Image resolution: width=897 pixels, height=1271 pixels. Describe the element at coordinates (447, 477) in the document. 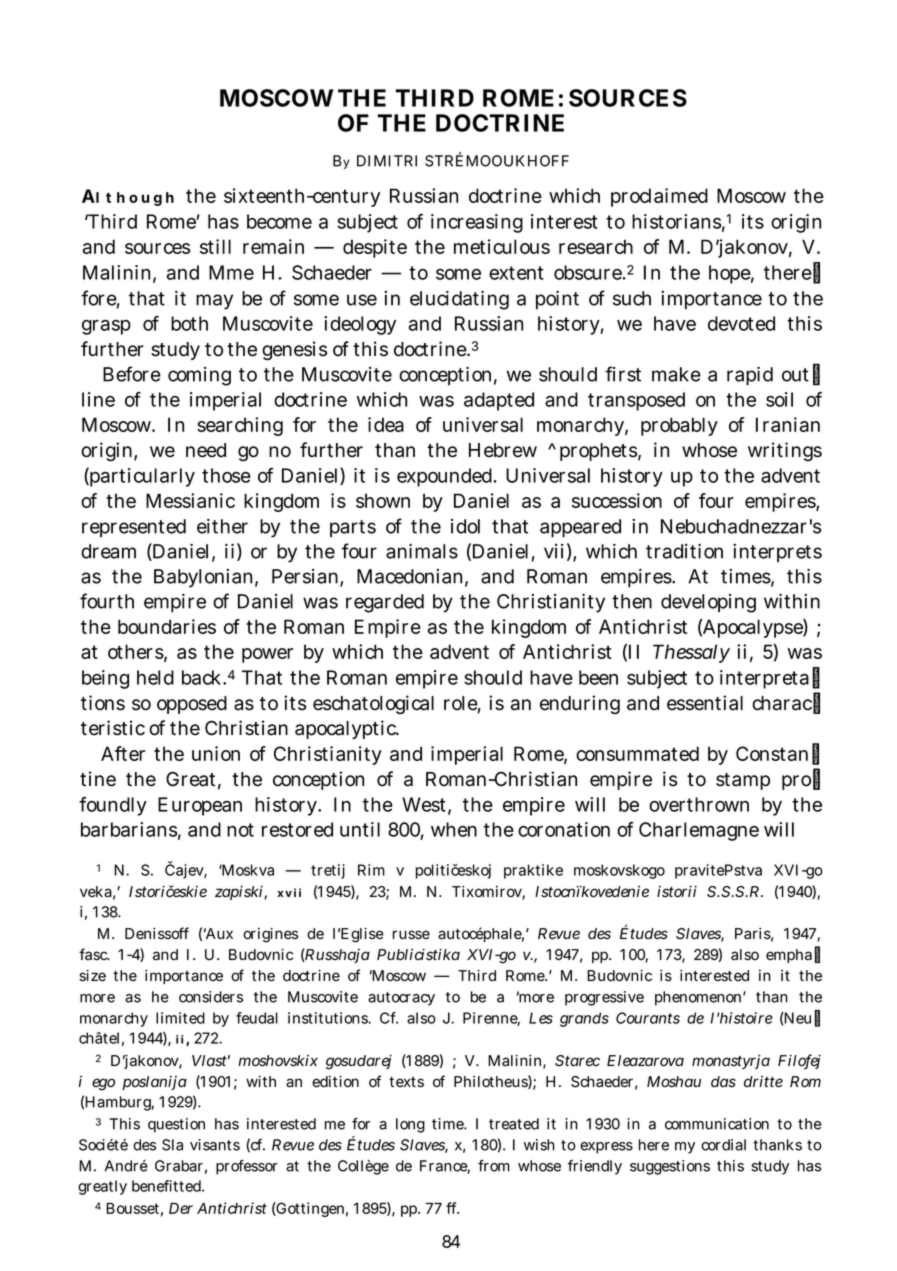

I see `expounded` at that location.
